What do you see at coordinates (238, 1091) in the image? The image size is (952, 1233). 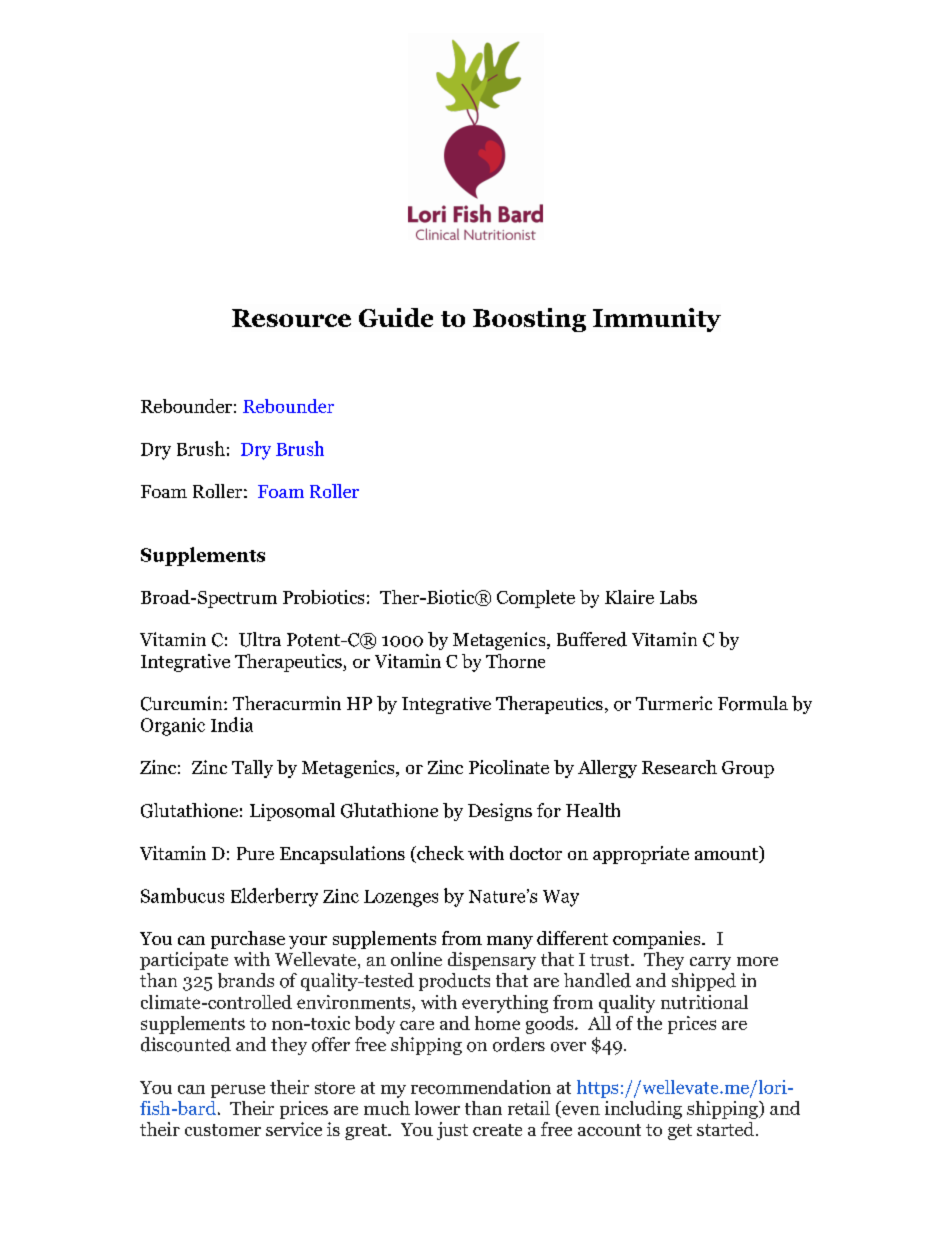 I see `peruse` at bounding box center [238, 1091].
